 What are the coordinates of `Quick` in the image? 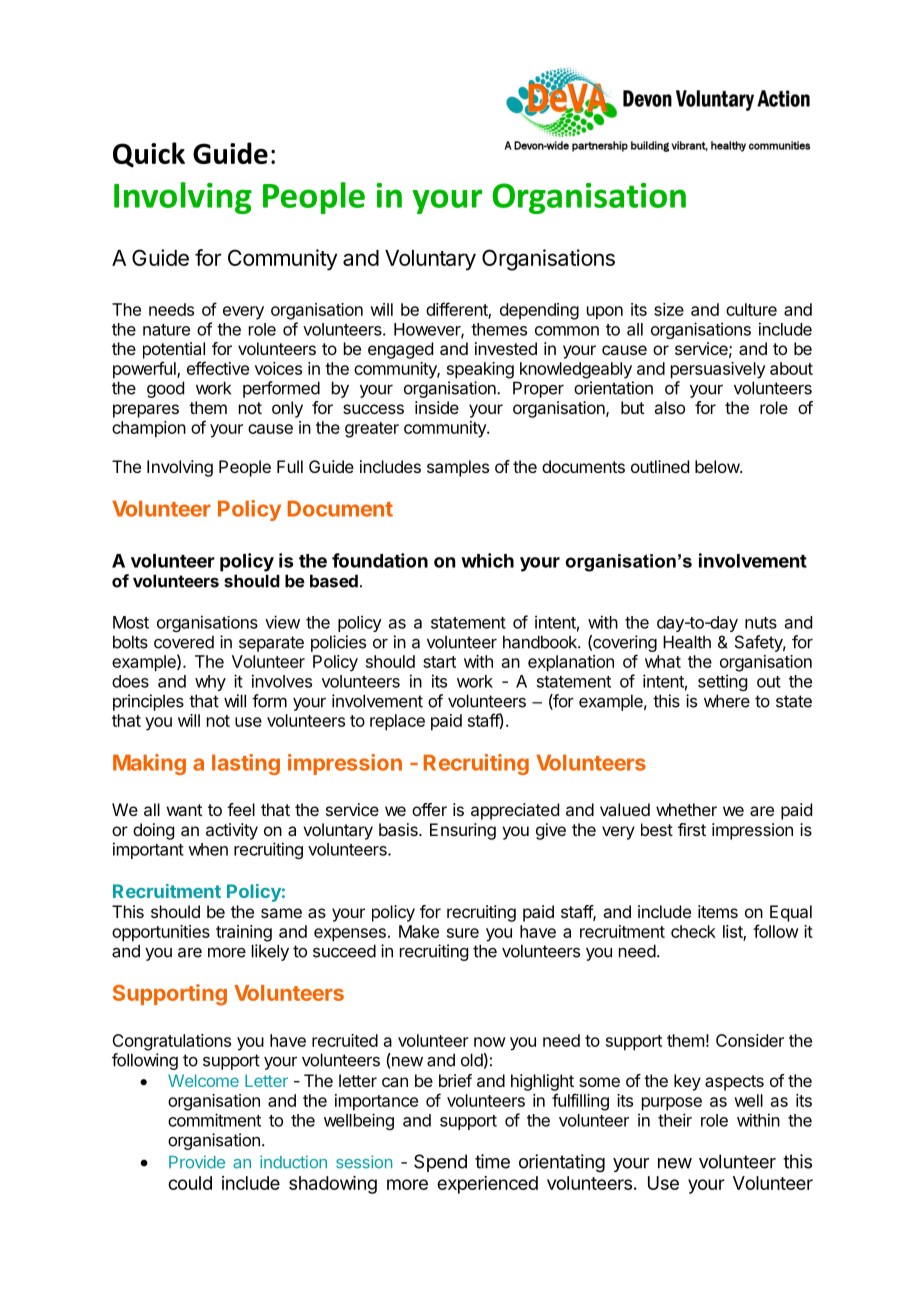 It's located at (149, 155).
